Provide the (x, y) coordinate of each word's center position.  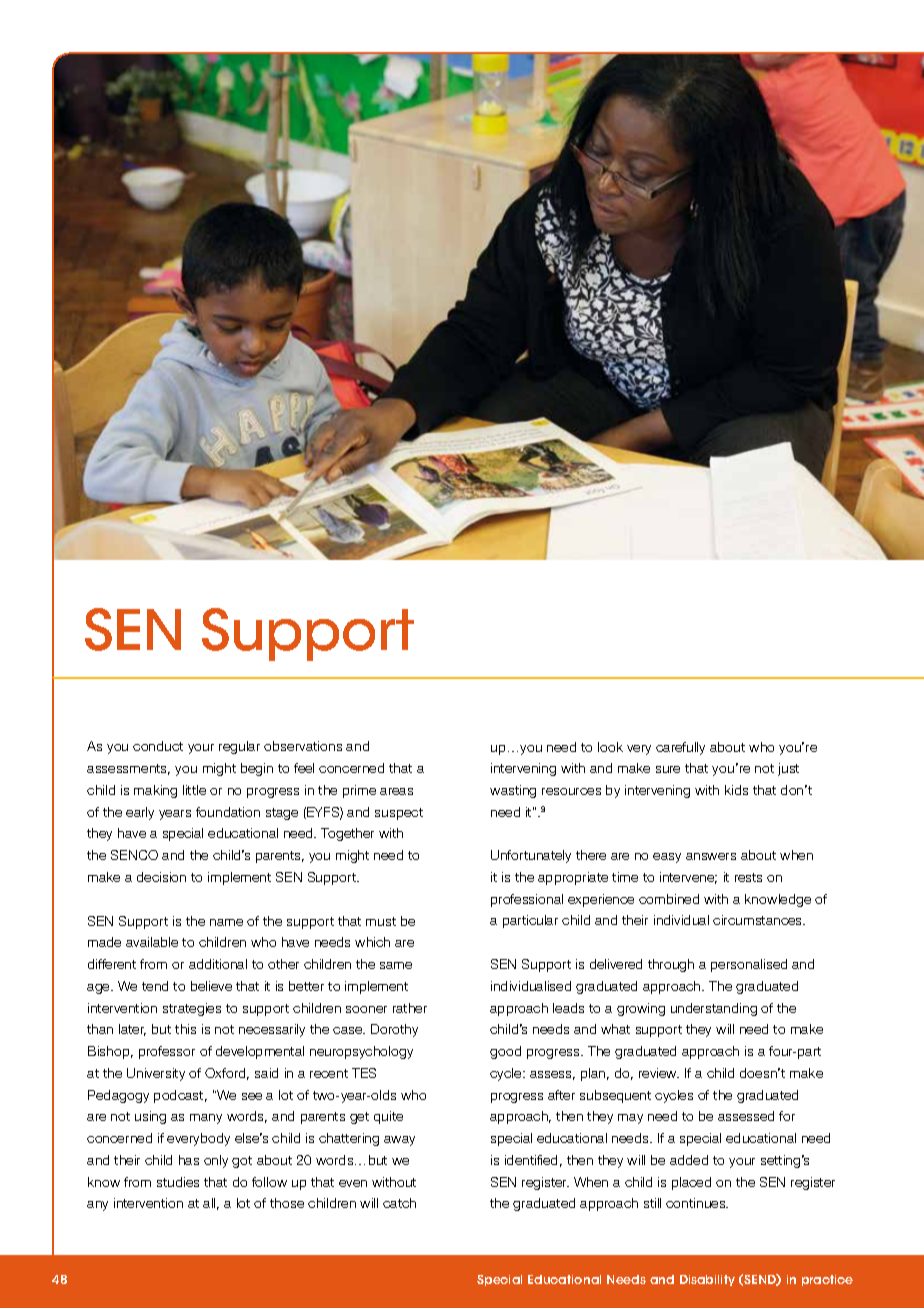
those (287, 1203)
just (788, 769)
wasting (513, 791)
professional (527, 900)
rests (748, 877)
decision (161, 877)
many (206, 1119)
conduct (158, 746)
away (399, 1141)
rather (410, 1008)
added (689, 1160)
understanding (714, 1009)
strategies (192, 1009)
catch (399, 1203)
